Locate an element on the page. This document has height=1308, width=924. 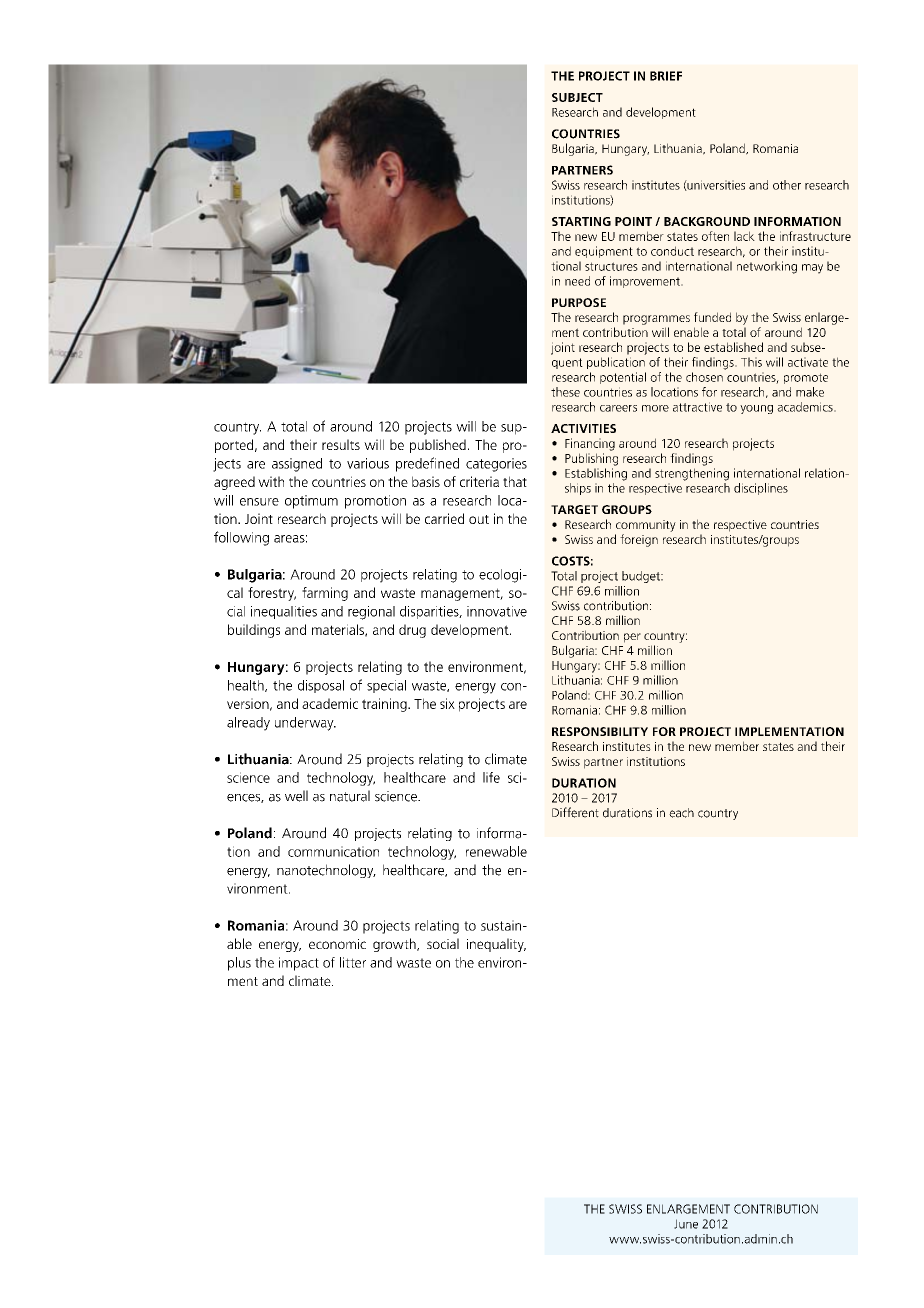
Starting is located at coordinates (581, 221).
